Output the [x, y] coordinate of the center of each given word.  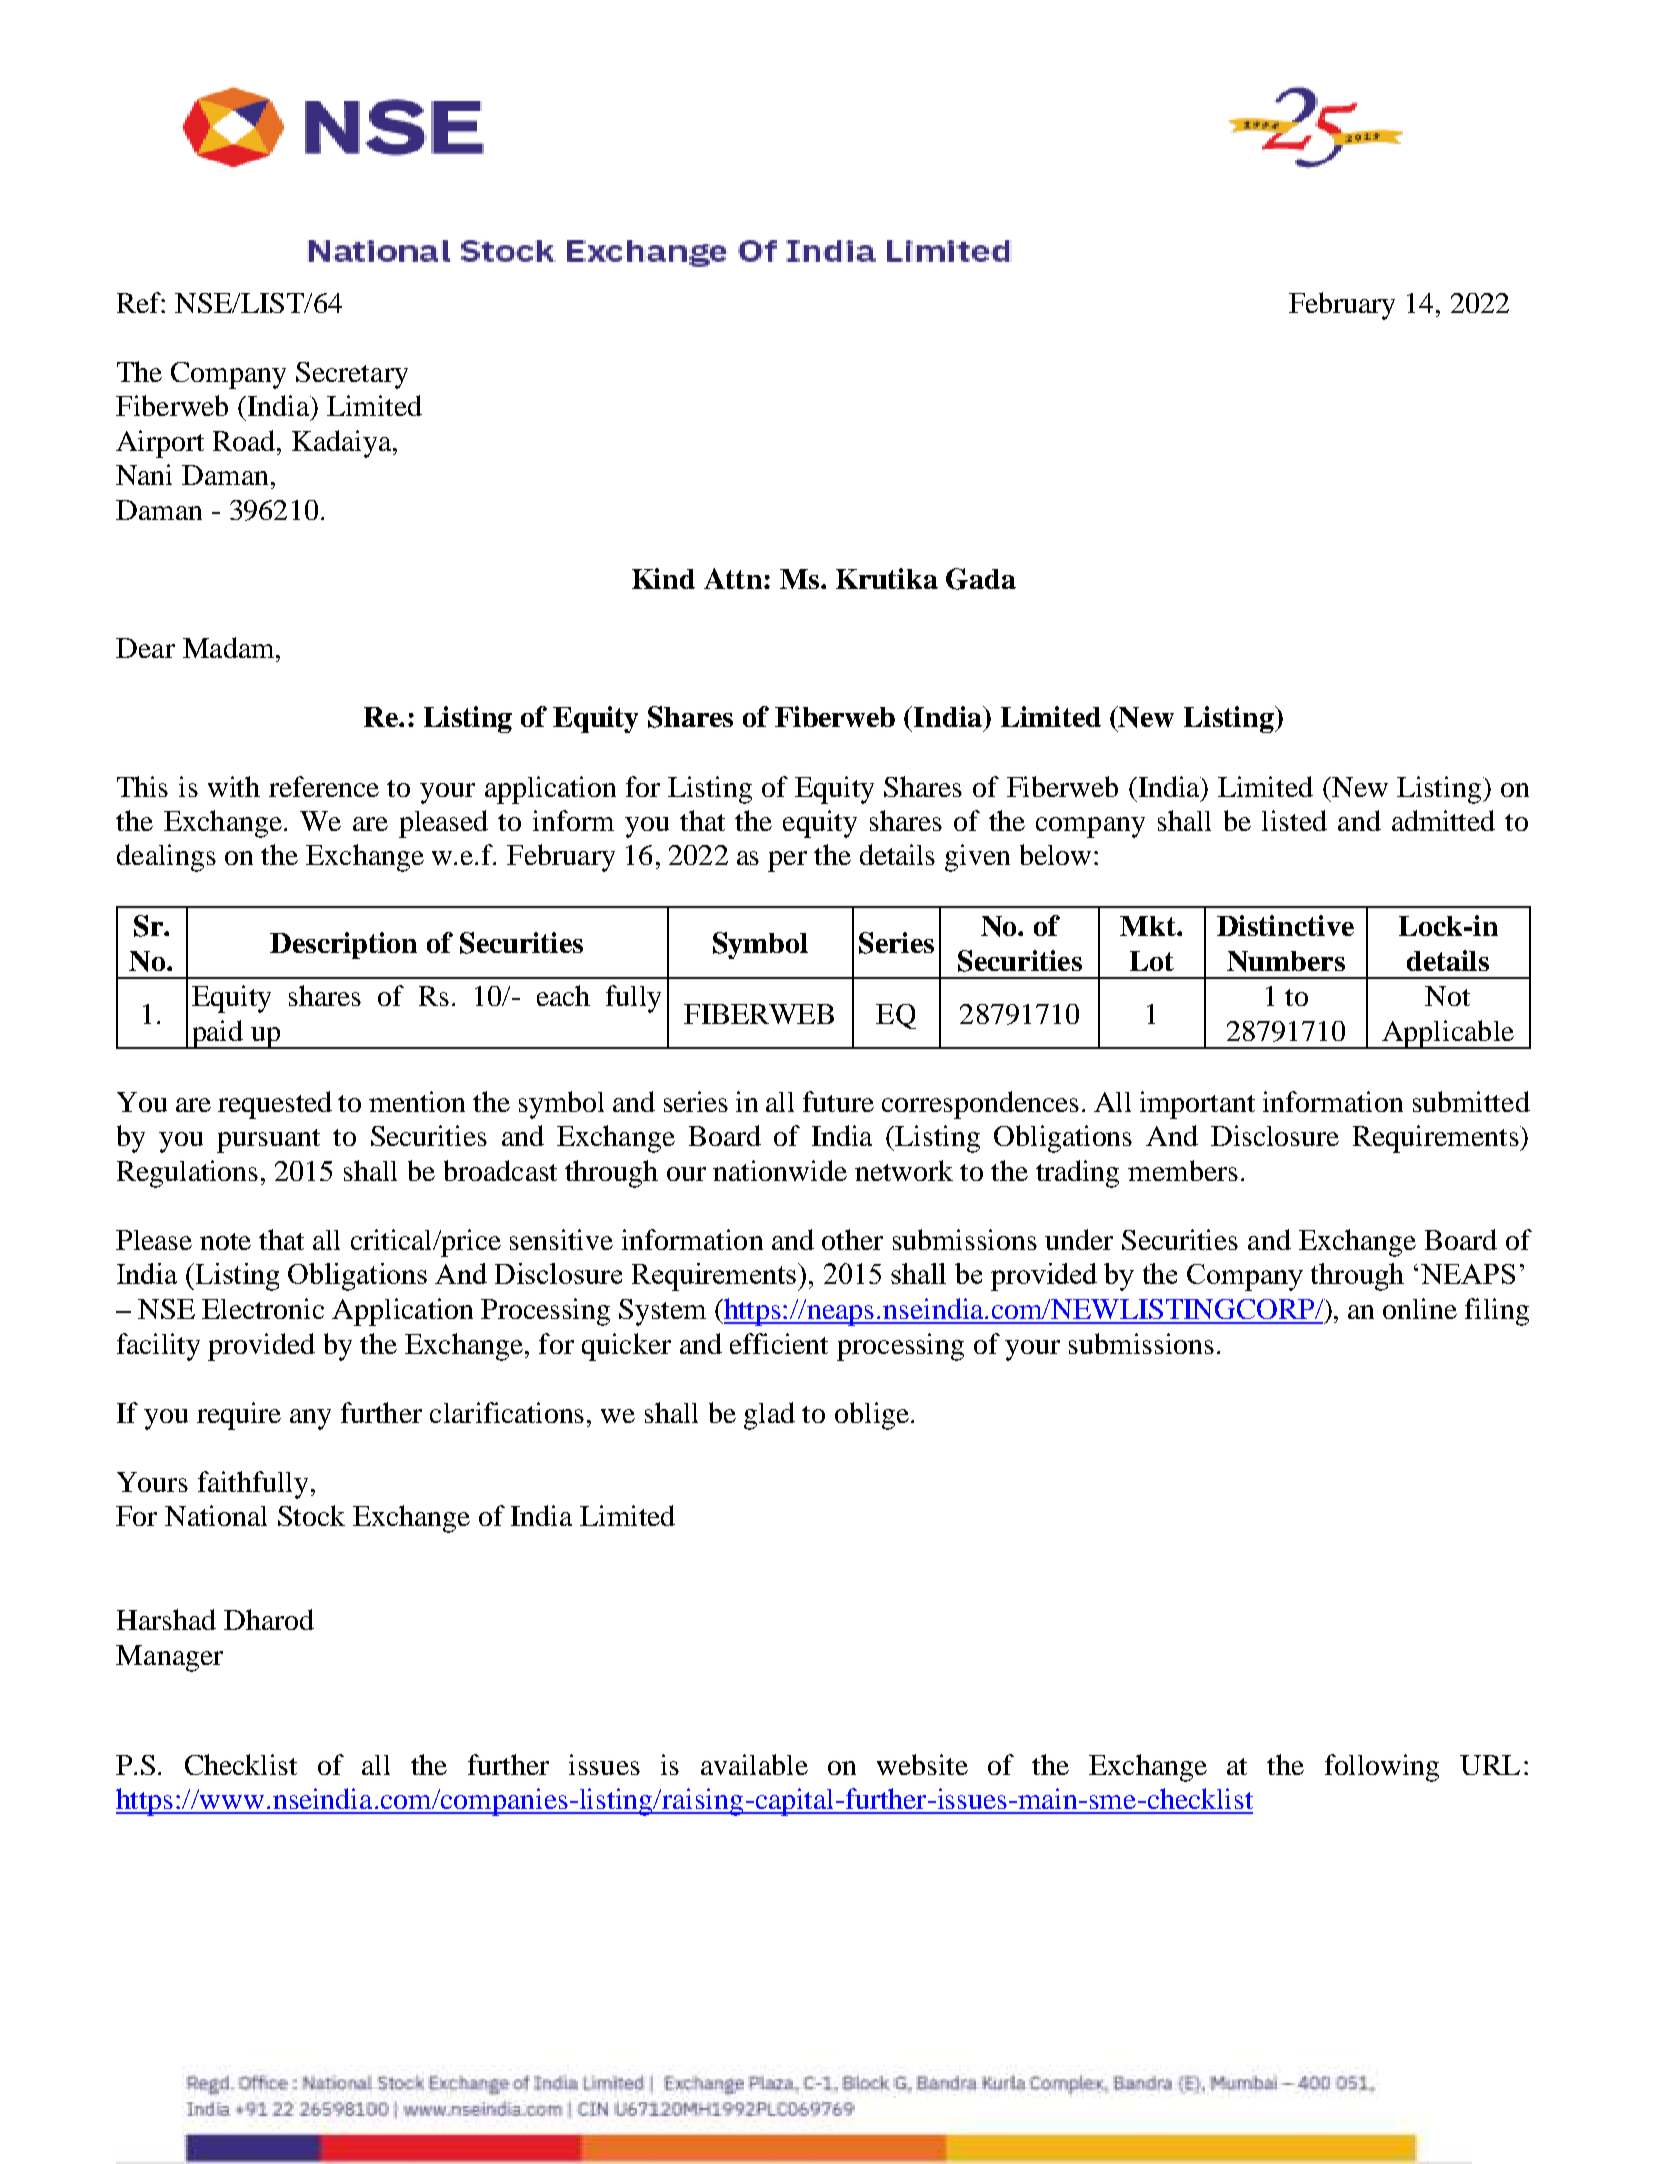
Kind [663, 578]
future [838, 1101]
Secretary [352, 375]
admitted [1443, 820]
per [787, 861]
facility [158, 1347]
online [1420, 1308]
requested [275, 1105]
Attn [733, 578]
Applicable [1448, 1034]
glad [769, 1416]
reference [324, 786]
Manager [169, 1658]
